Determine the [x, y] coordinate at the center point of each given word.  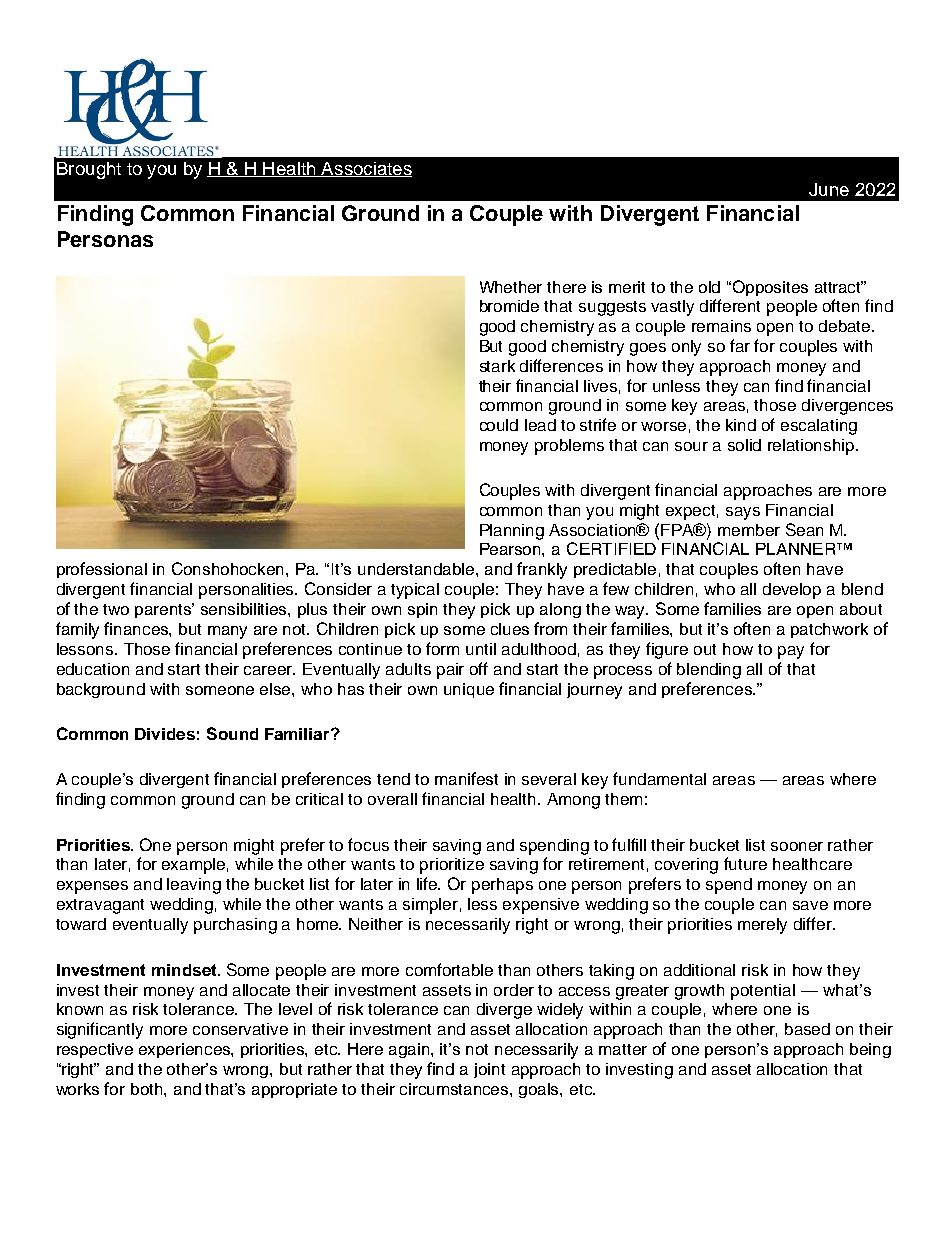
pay [791, 652]
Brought [89, 170]
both [148, 1089]
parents [164, 610]
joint [489, 1070]
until [481, 649]
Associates [366, 169]
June [829, 189]
